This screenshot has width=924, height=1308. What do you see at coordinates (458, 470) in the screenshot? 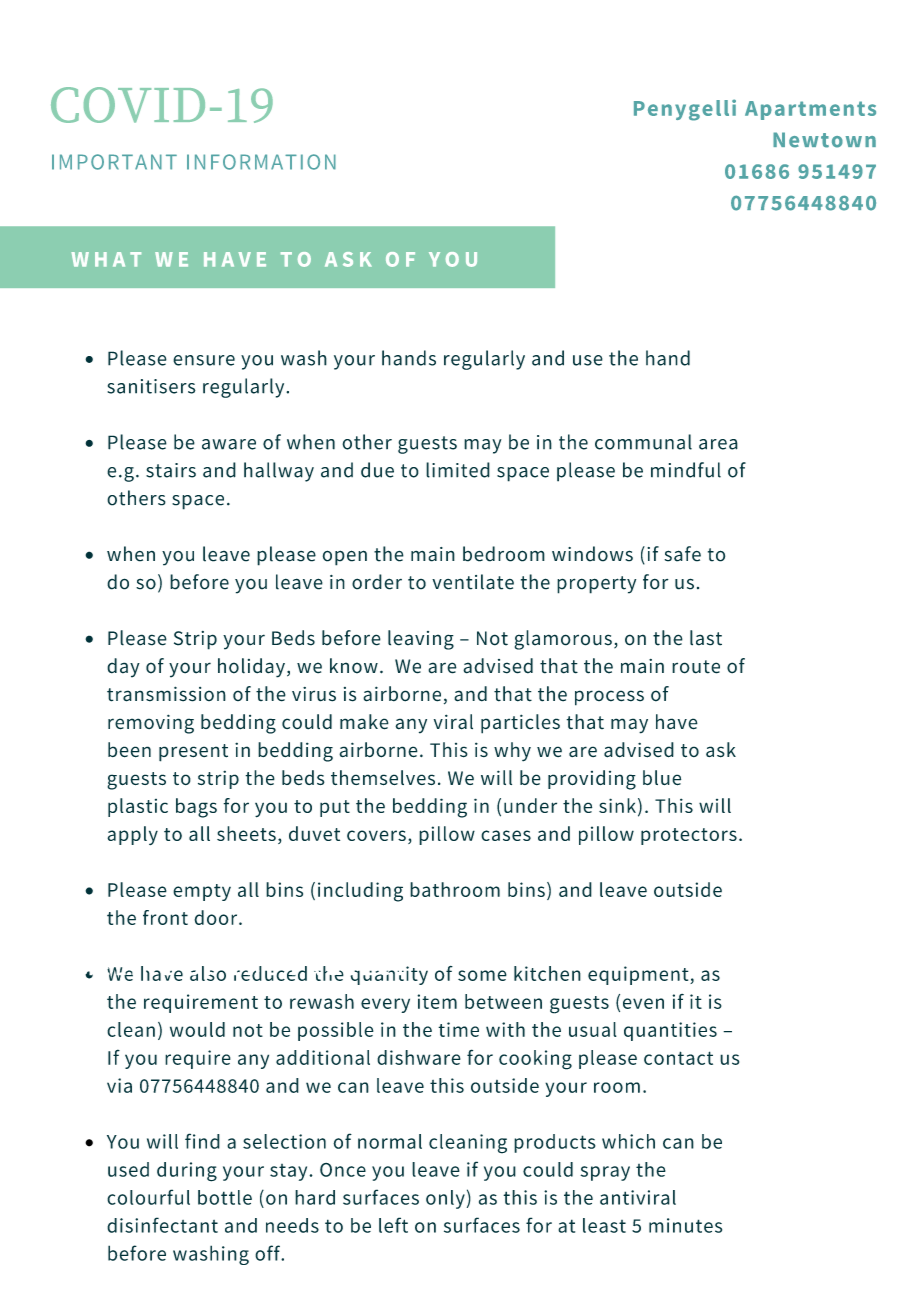
I see `limited` at bounding box center [458, 470].
